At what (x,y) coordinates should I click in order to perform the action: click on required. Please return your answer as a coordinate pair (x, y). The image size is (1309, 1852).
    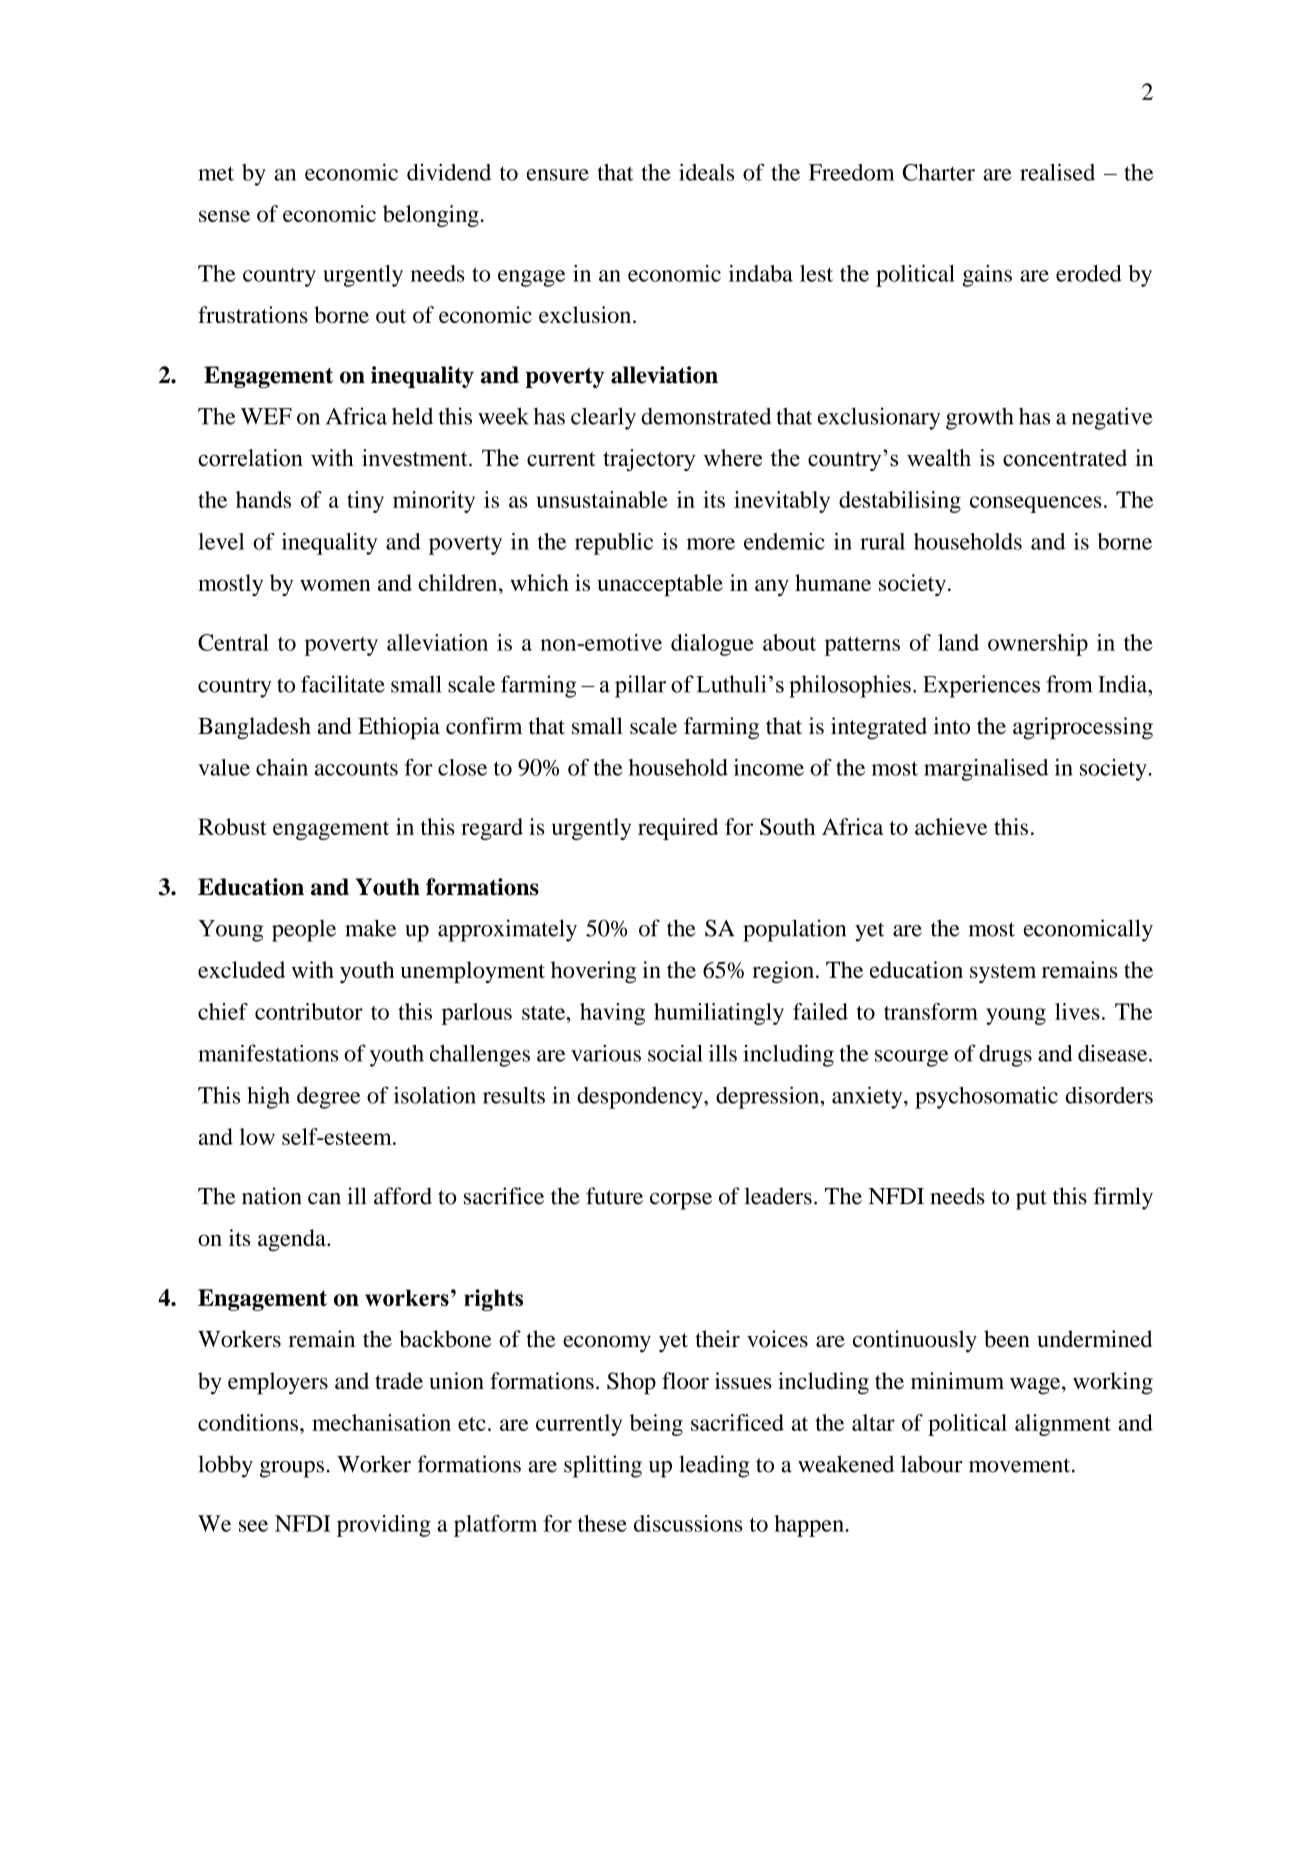
    Looking at the image, I should click on (678, 829).
